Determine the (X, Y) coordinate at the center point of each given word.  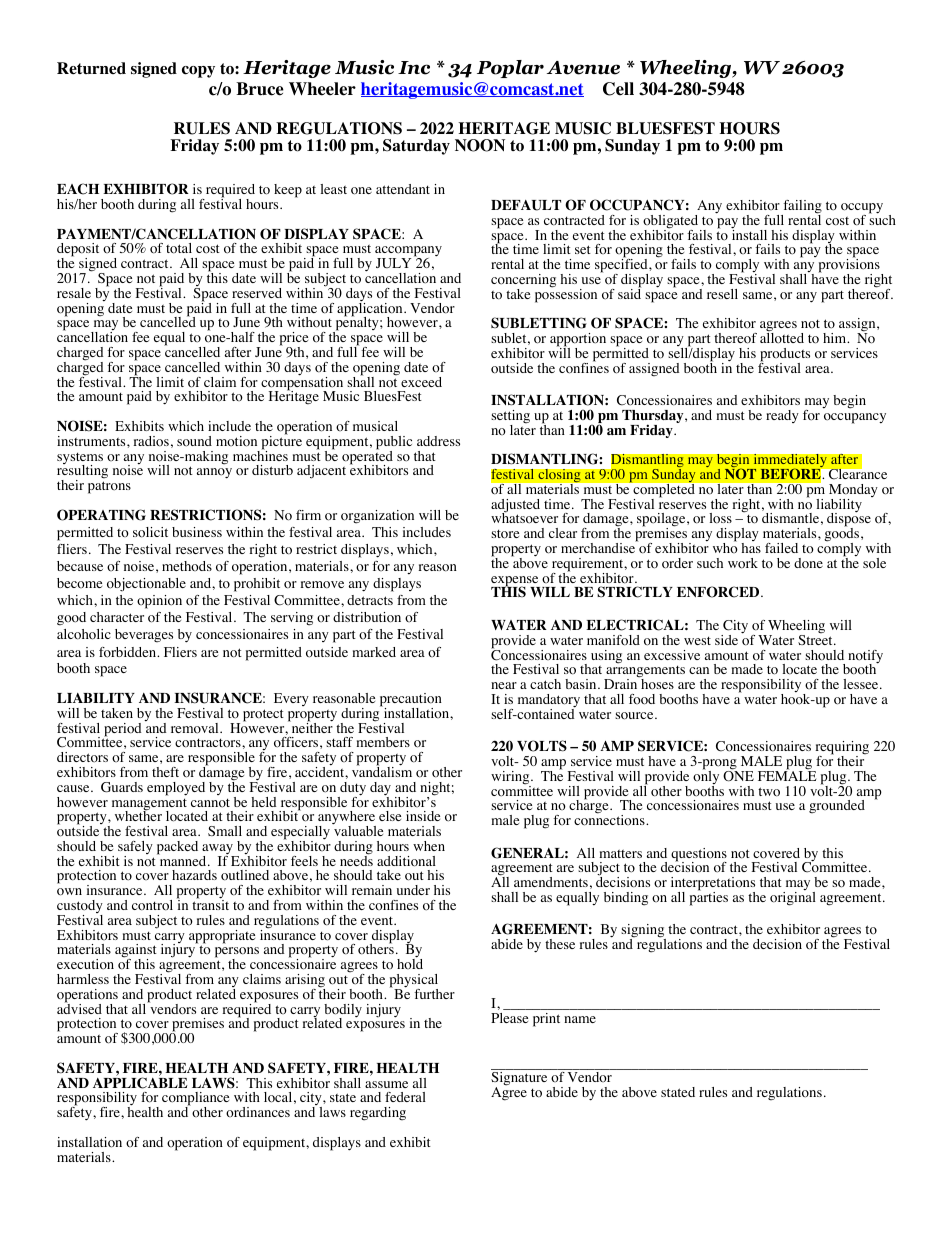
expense (515, 582)
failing (801, 208)
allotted (782, 337)
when (429, 846)
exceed (421, 382)
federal (405, 1097)
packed (177, 848)
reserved (257, 293)
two (769, 792)
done (808, 563)
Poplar (510, 69)
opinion (159, 602)
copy (198, 72)
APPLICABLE (140, 1082)
